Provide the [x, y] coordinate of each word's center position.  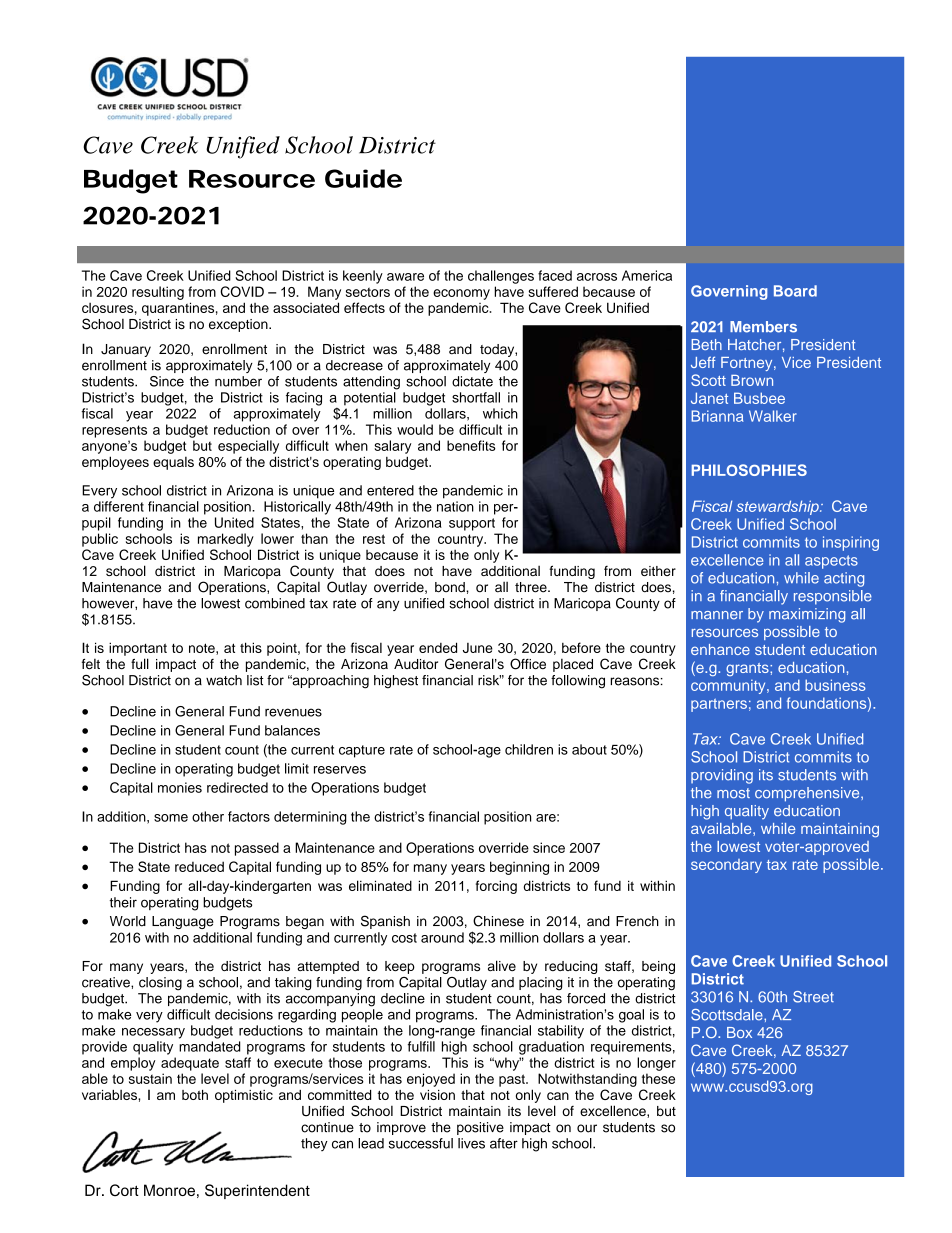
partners [719, 705]
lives [471, 1143]
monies [180, 787]
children [529, 749]
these [658, 1078]
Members [763, 327]
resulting [158, 293]
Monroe [169, 1190]
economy [461, 294]
